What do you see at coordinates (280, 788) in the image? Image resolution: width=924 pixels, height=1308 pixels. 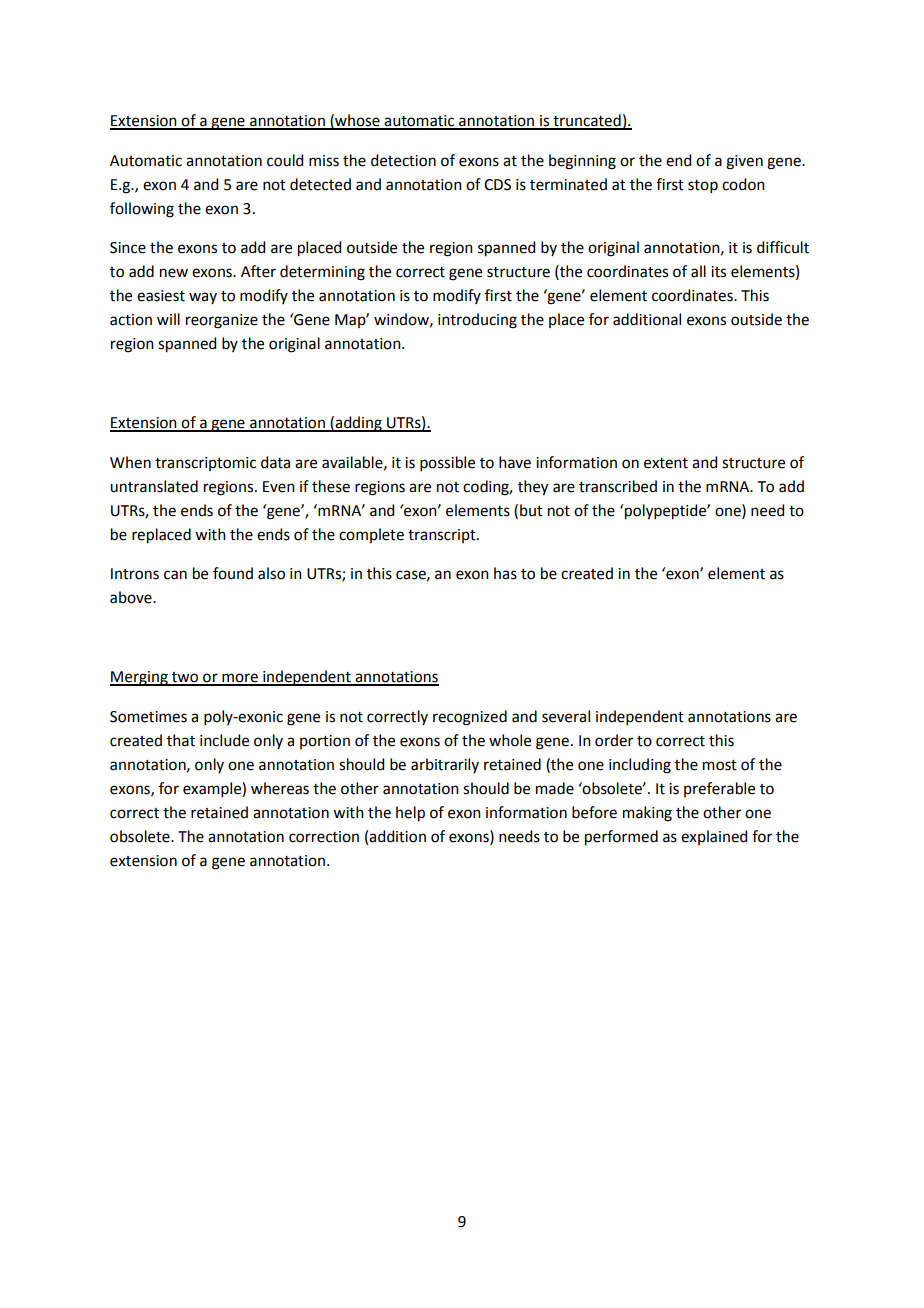 I see `whereas` at bounding box center [280, 788].
